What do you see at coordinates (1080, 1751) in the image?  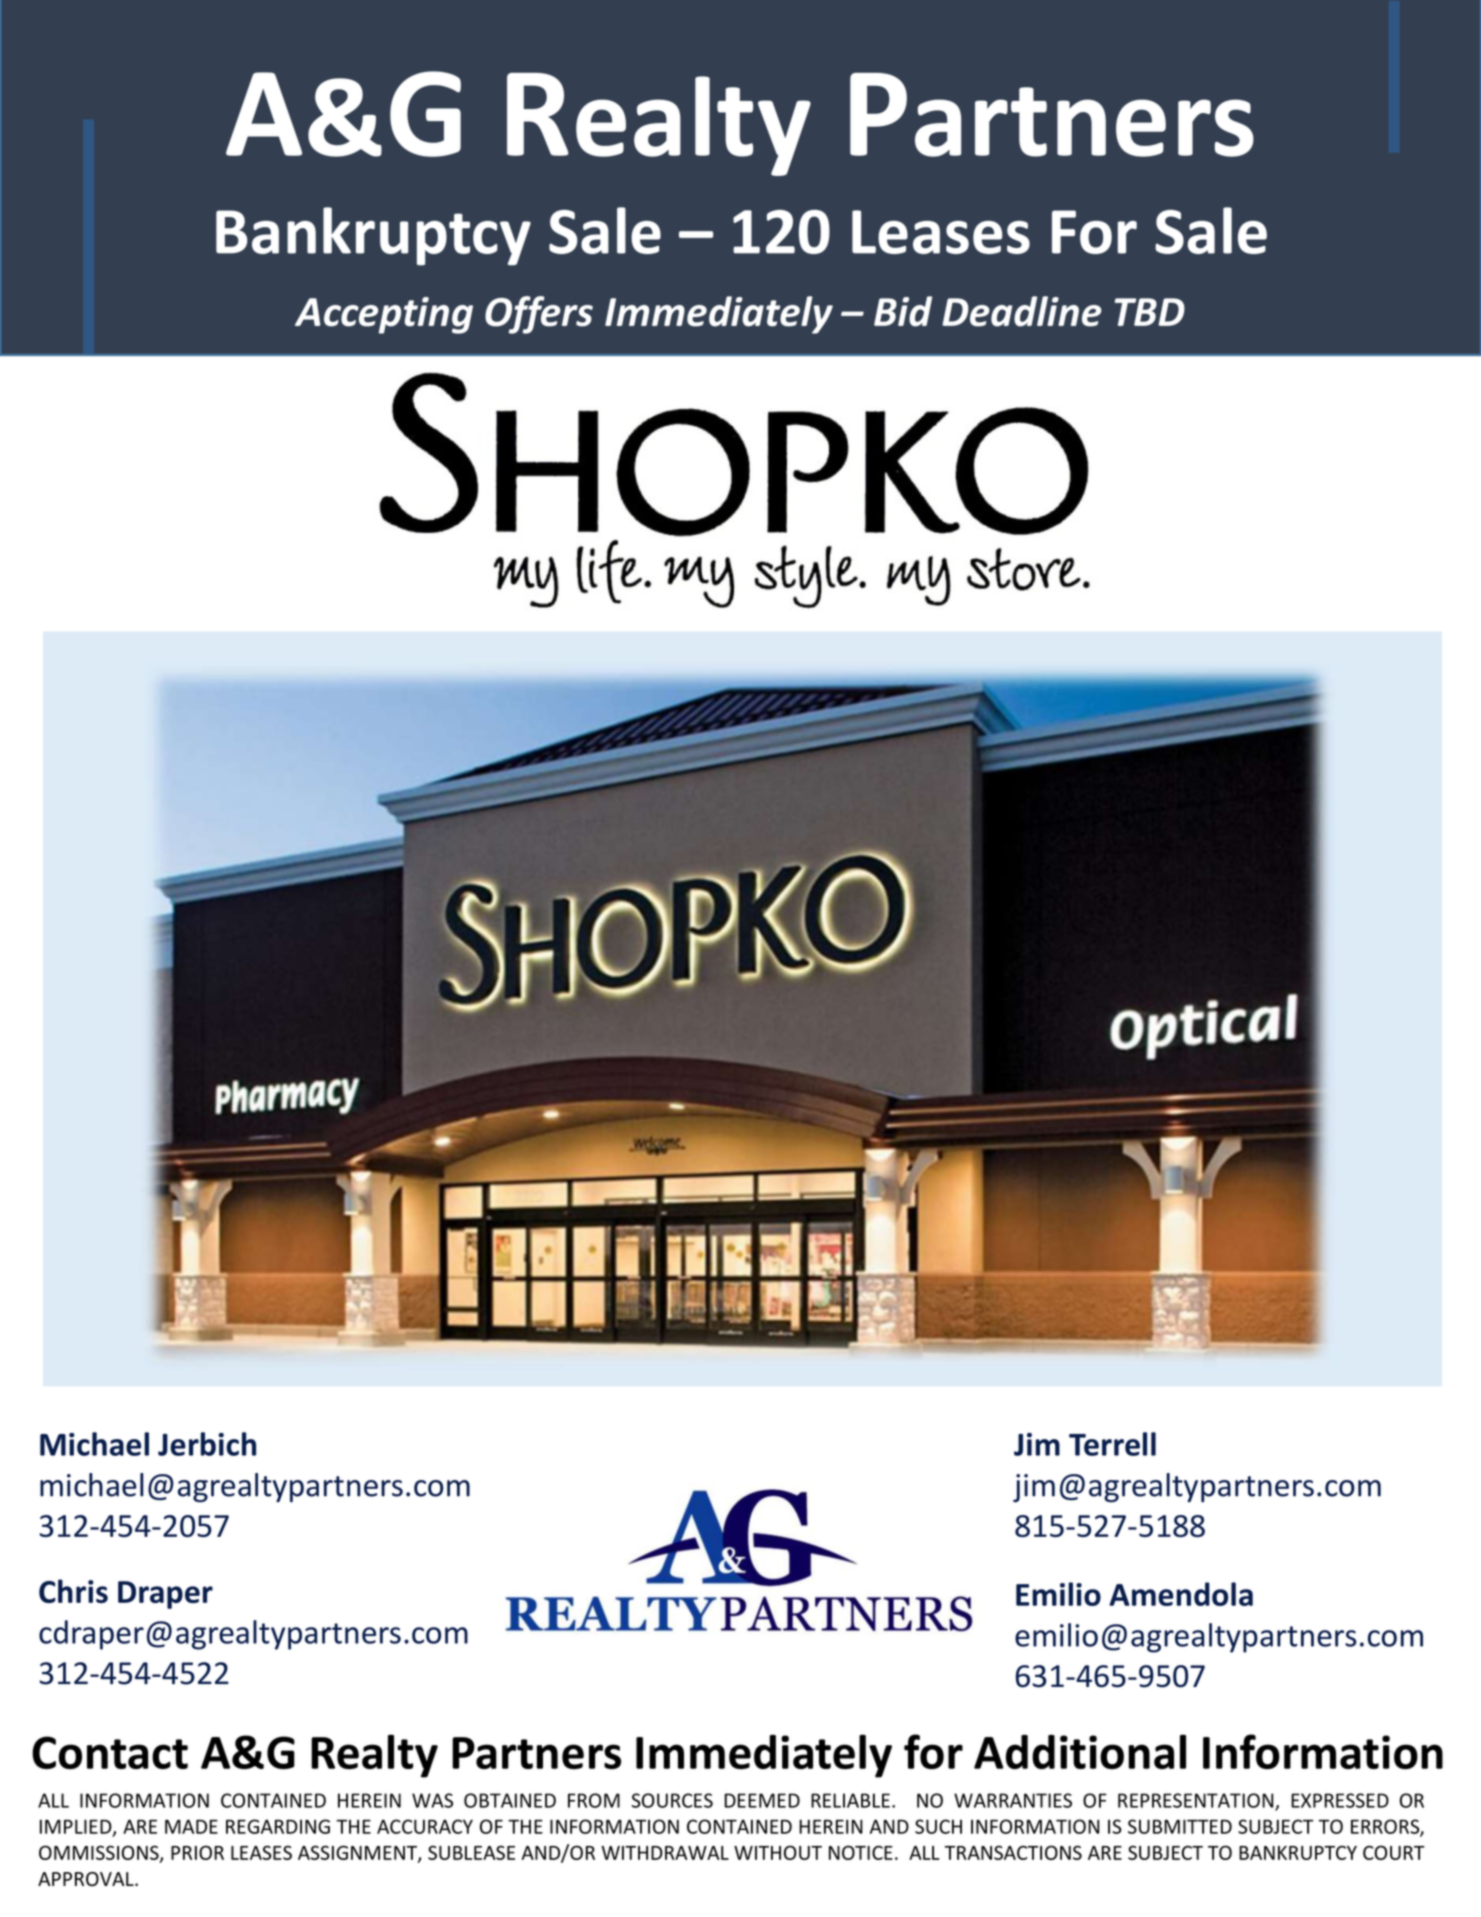 I see `Additional` at bounding box center [1080, 1751].
